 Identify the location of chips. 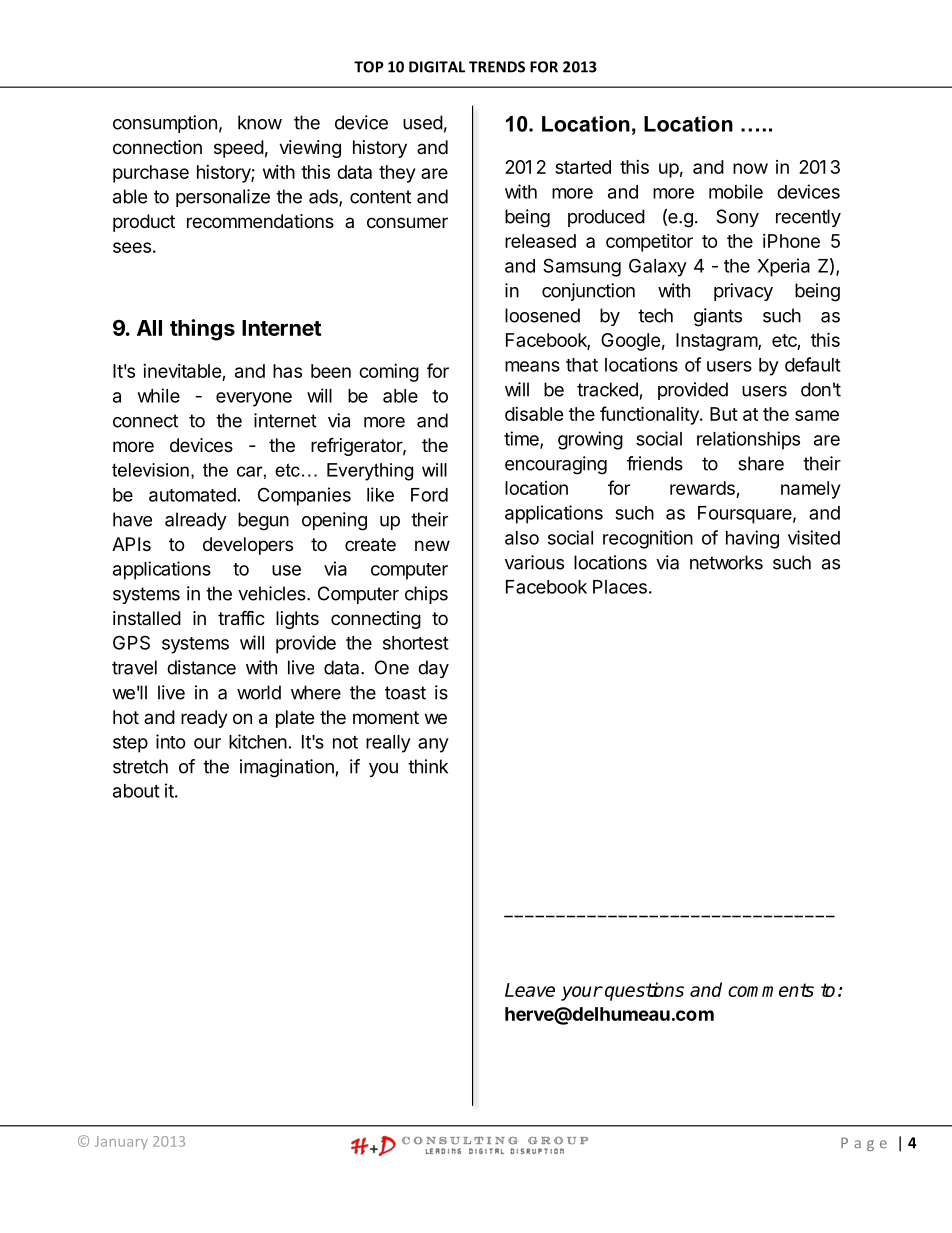
(426, 595).
